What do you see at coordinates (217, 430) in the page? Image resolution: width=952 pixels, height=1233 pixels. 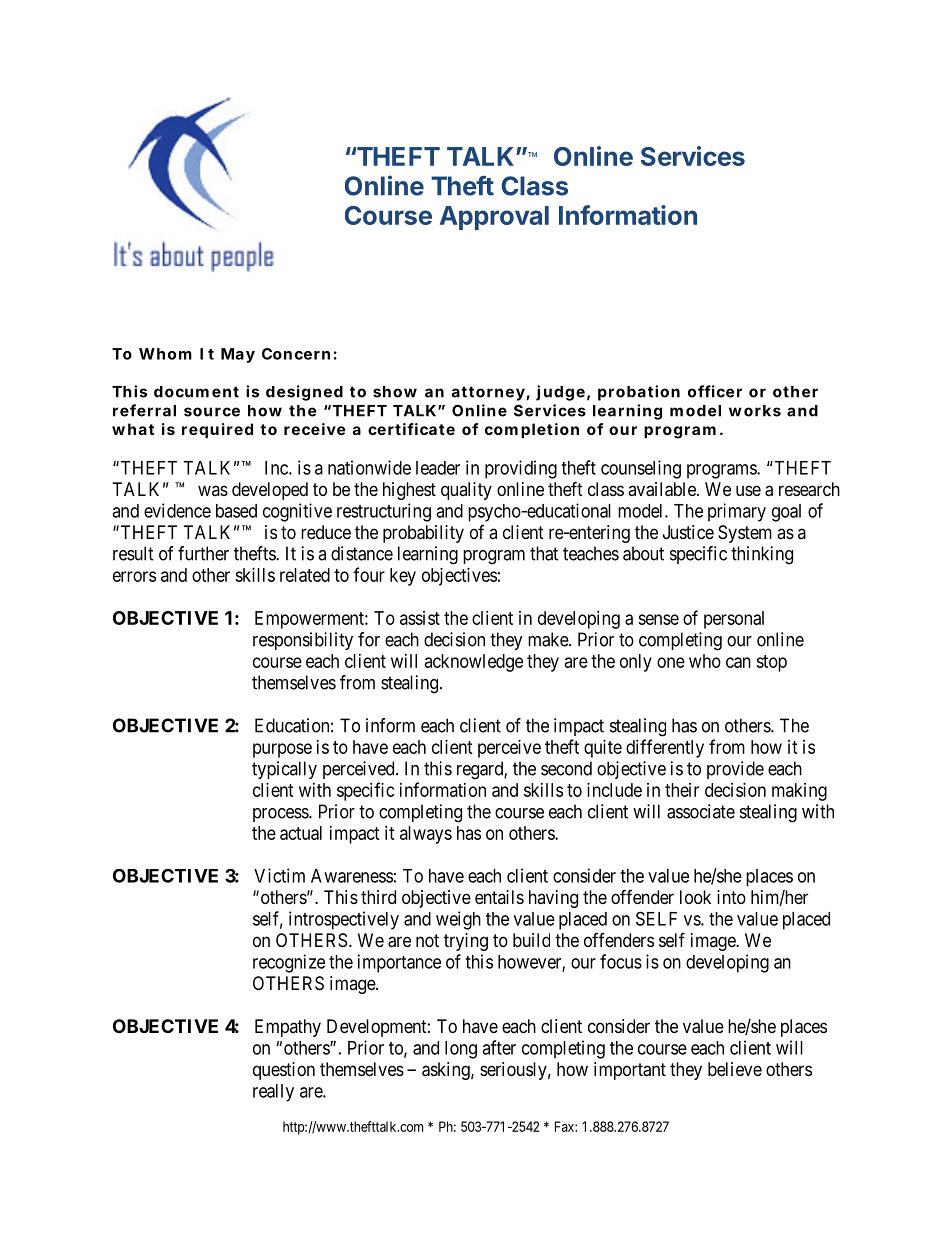 I see `required` at bounding box center [217, 430].
